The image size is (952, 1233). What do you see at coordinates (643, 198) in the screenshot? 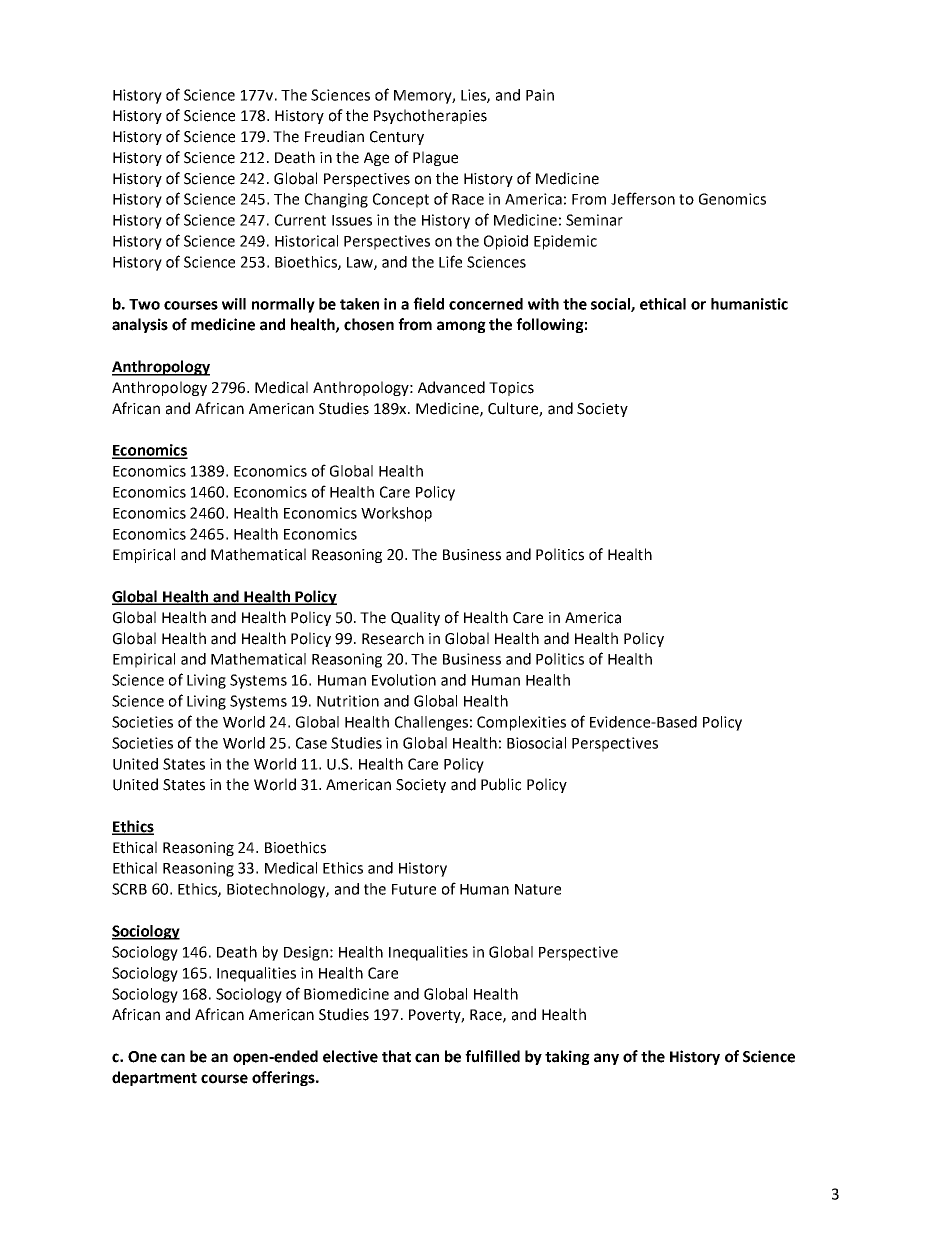
I see `Jefferson` at bounding box center [643, 198].
